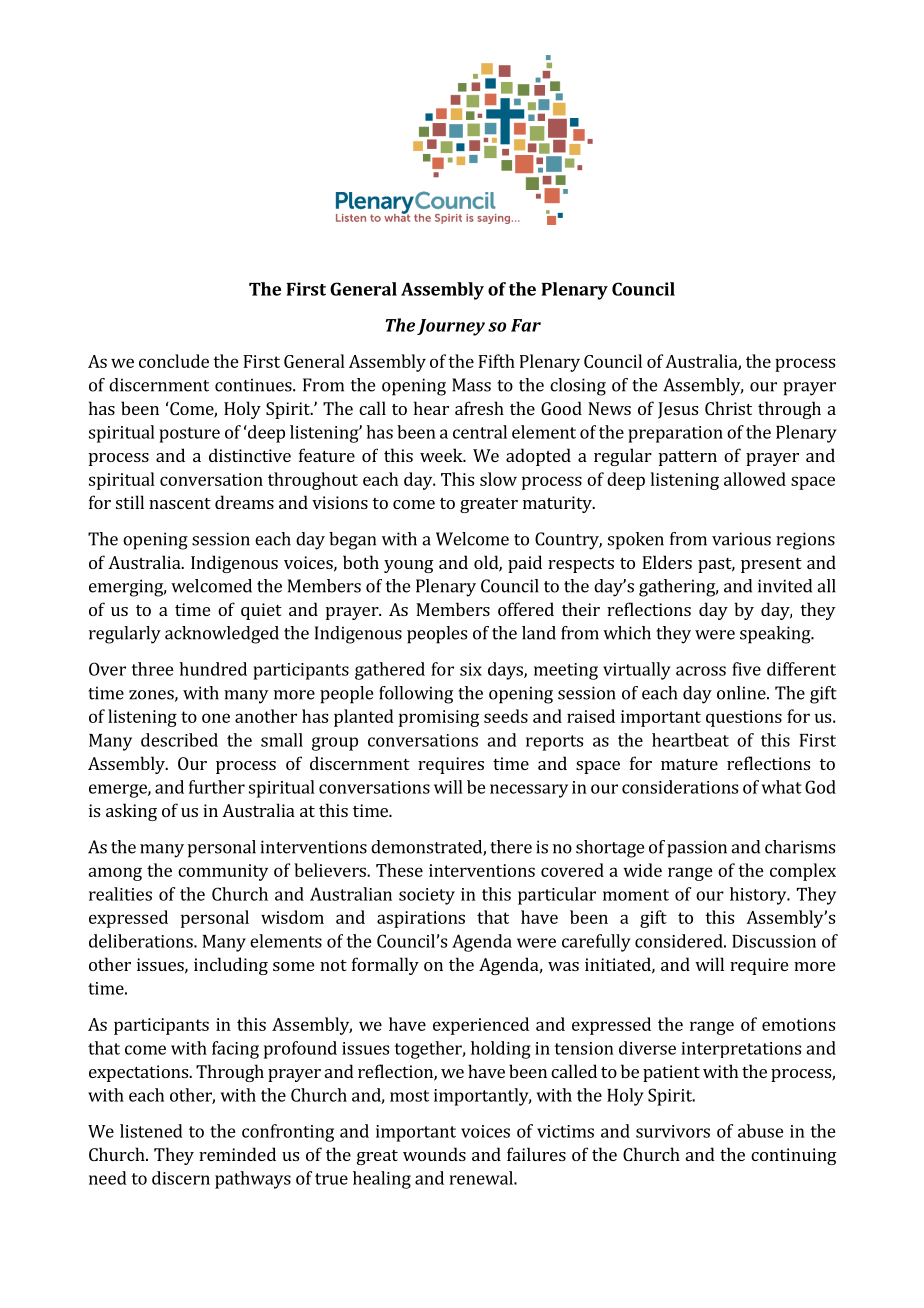  What do you see at coordinates (776, 635) in the screenshot?
I see `speaking` at bounding box center [776, 635].
